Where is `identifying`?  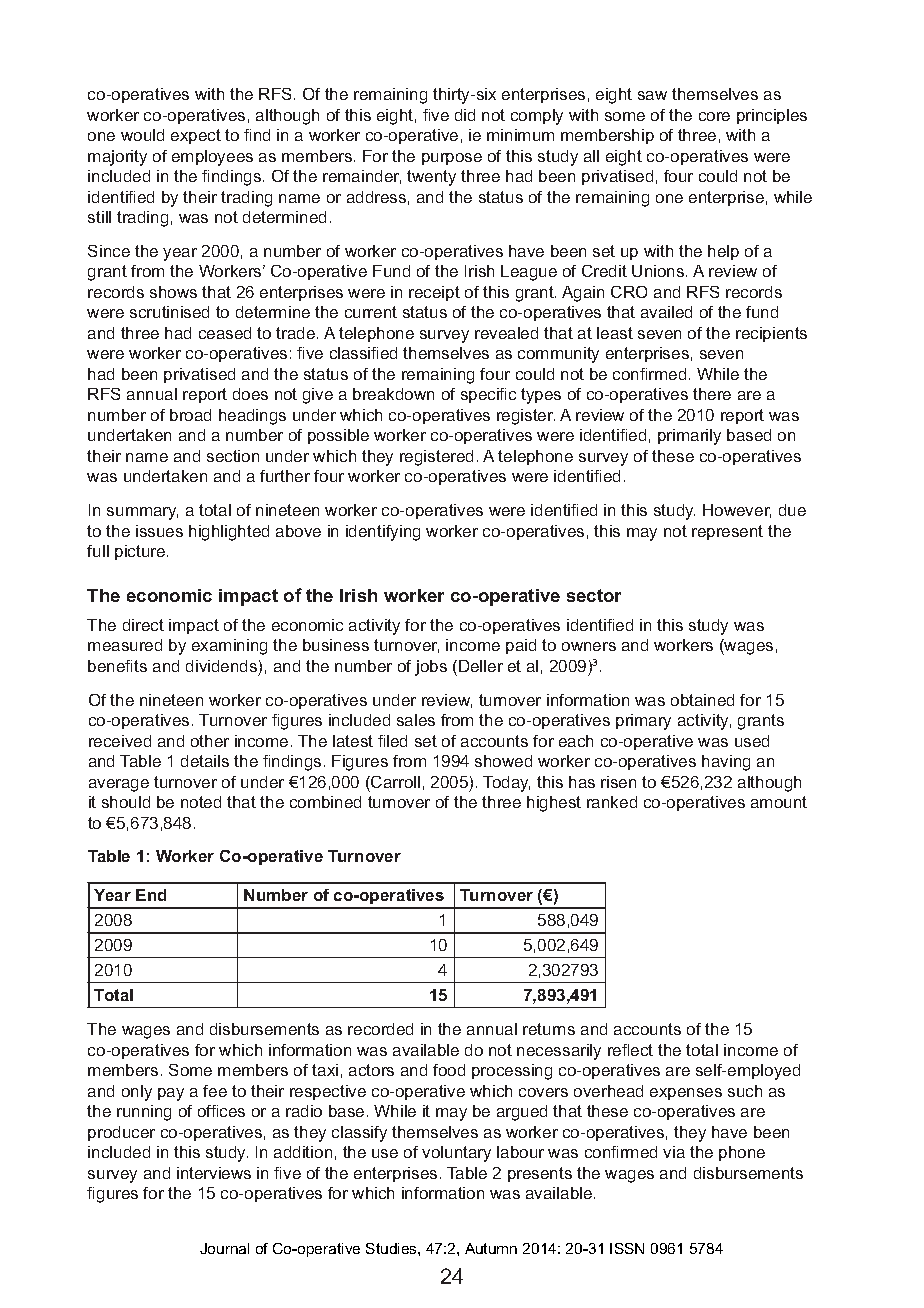
identifying is located at coordinates (383, 533).
